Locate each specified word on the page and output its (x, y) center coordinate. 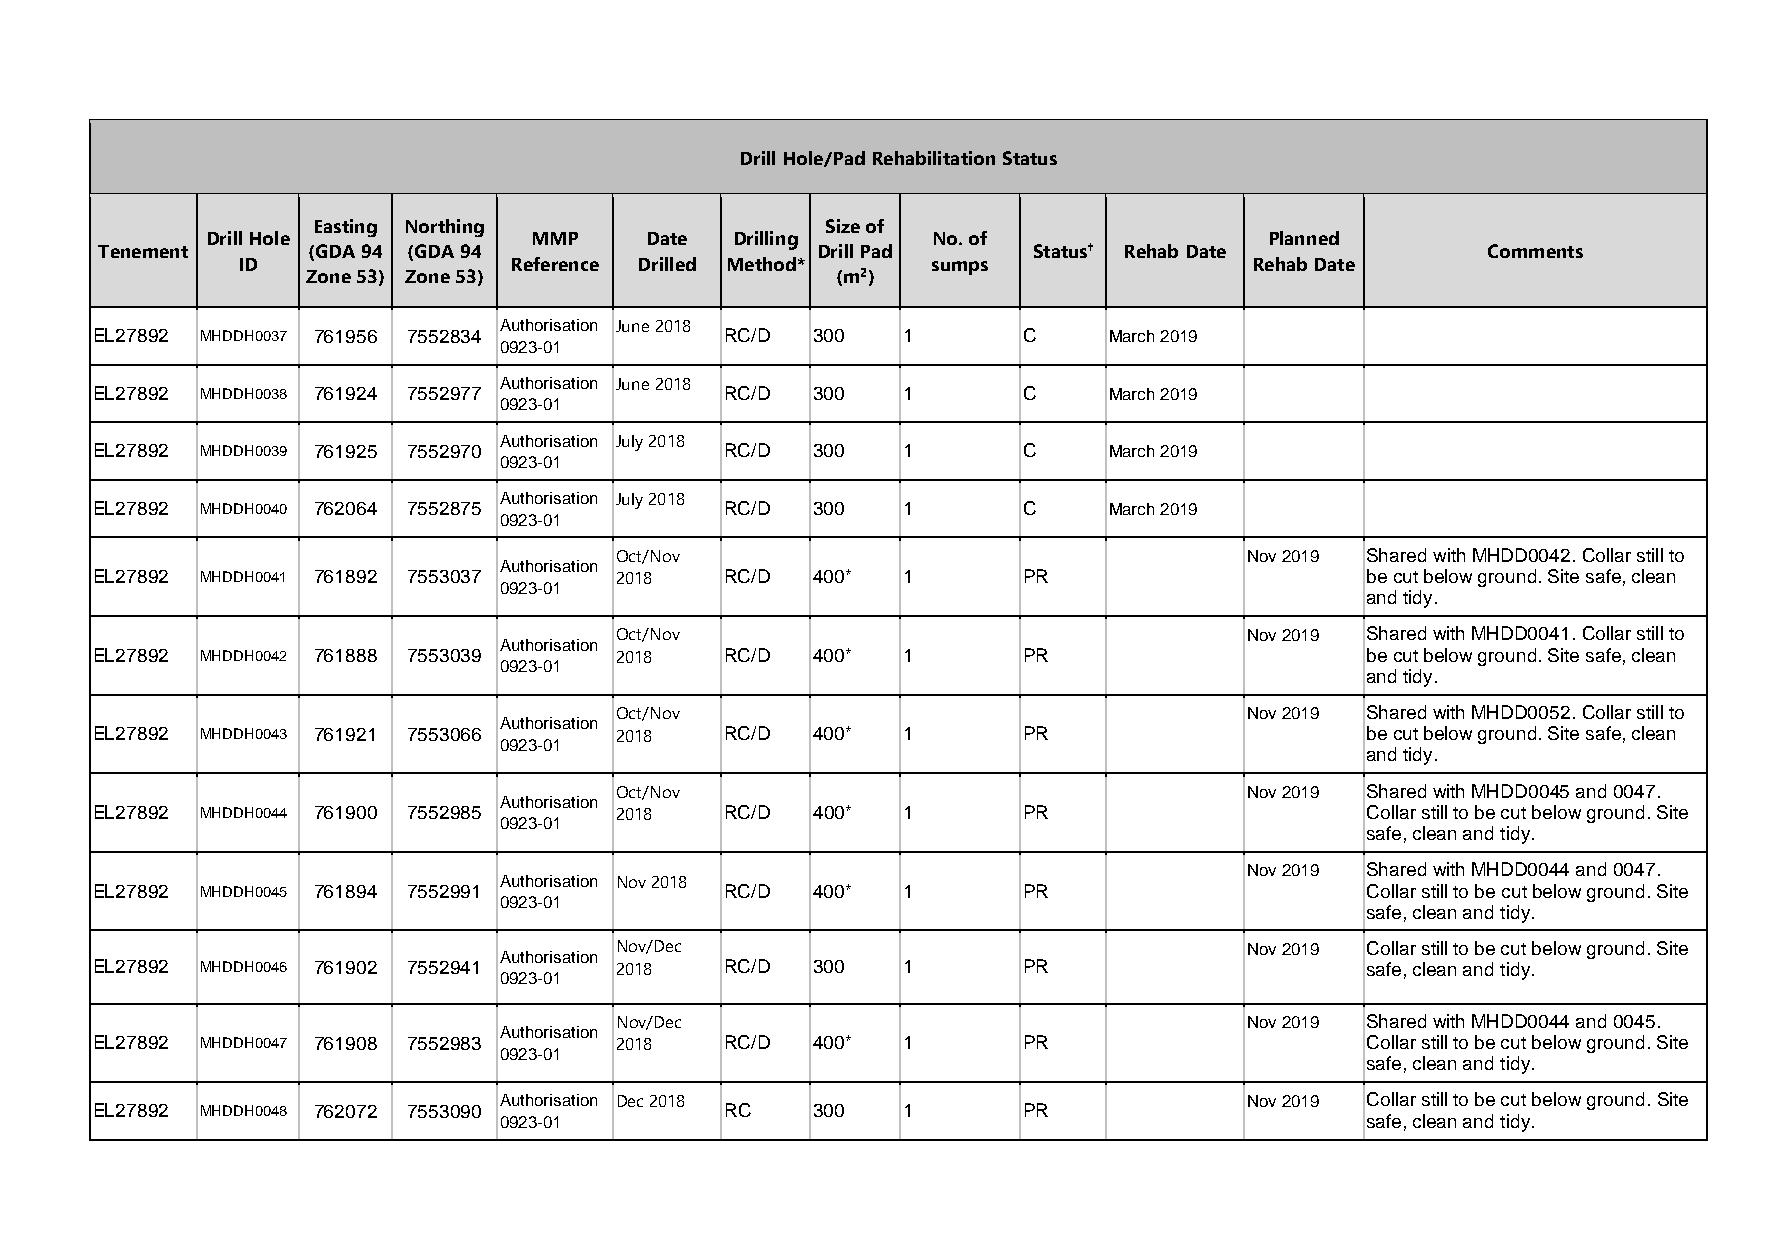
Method (762, 264)
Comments (1535, 251)
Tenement (143, 251)
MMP (555, 238)
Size (843, 226)
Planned (1304, 238)
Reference (555, 264)
